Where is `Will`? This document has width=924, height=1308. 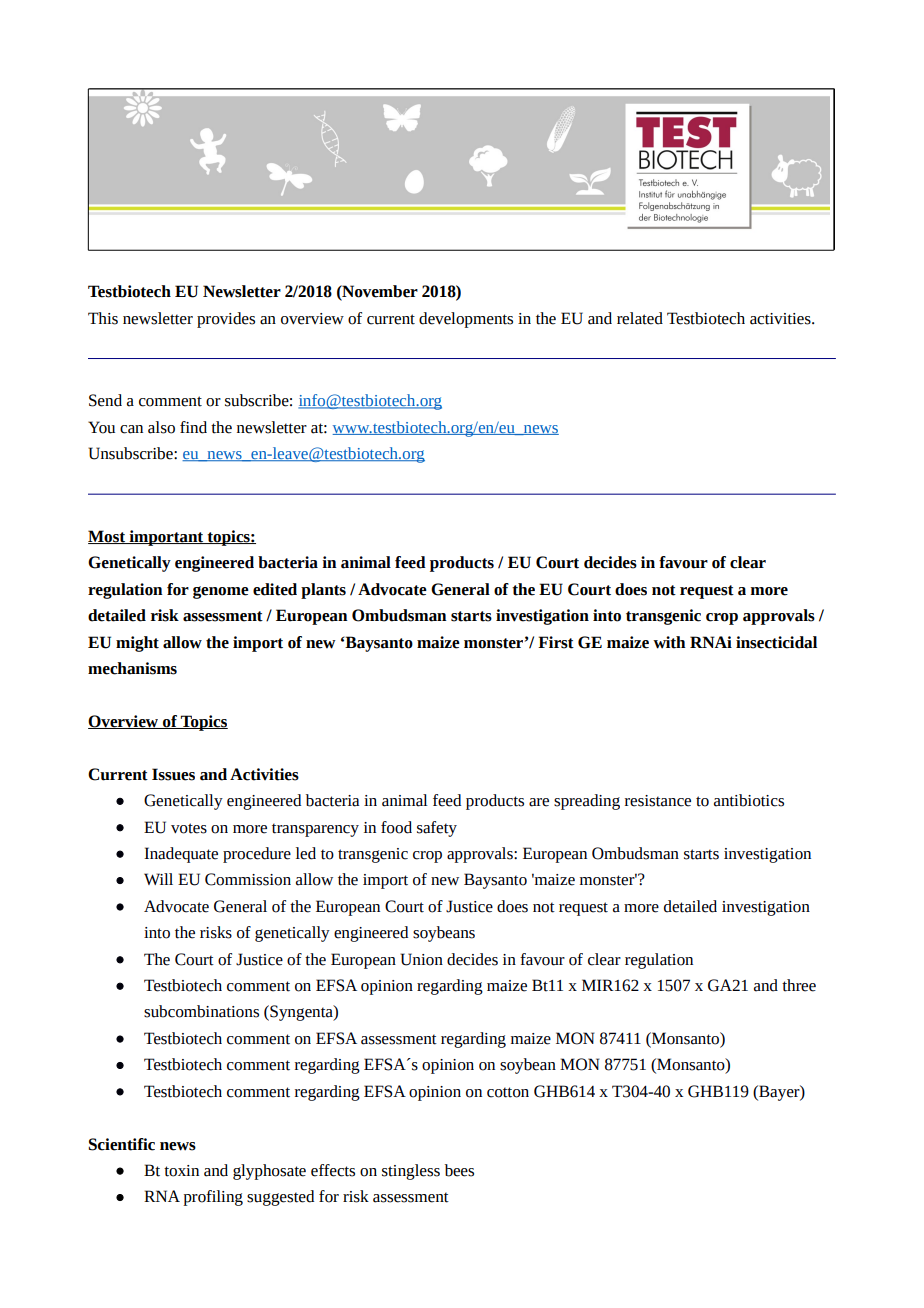
Will is located at coordinates (158, 879).
